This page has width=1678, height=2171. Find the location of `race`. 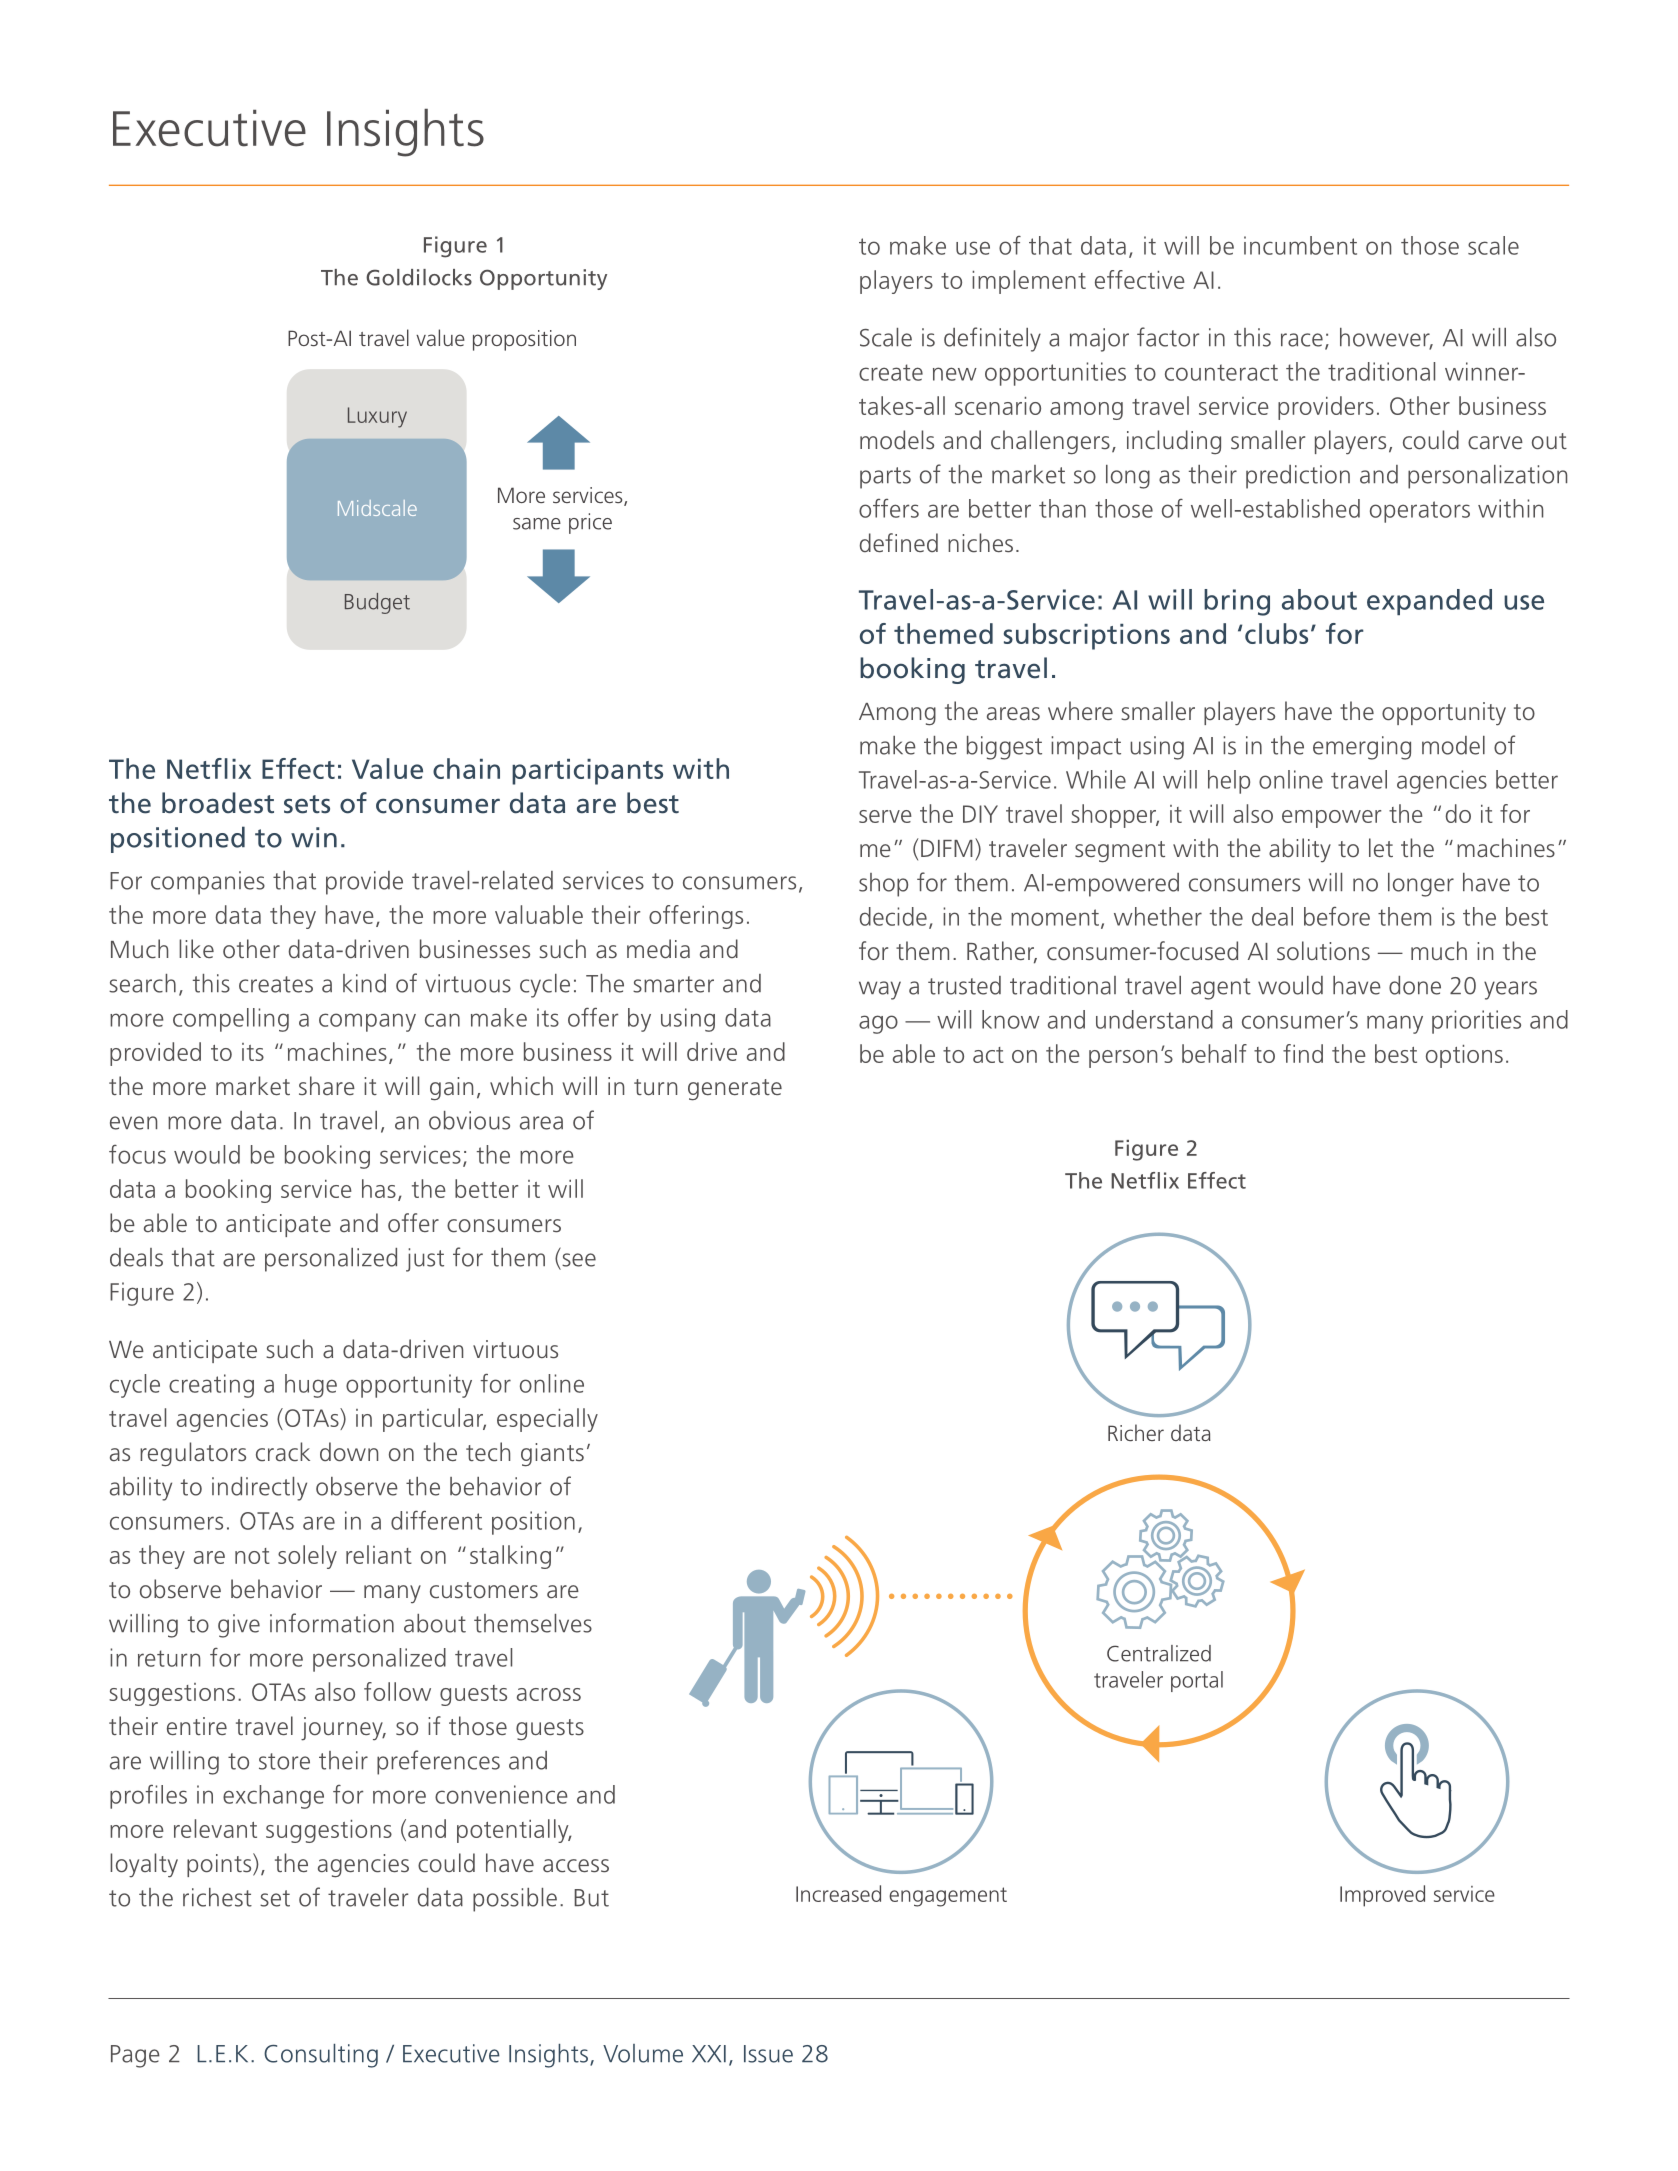

race is located at coordinates (1302, 340).
